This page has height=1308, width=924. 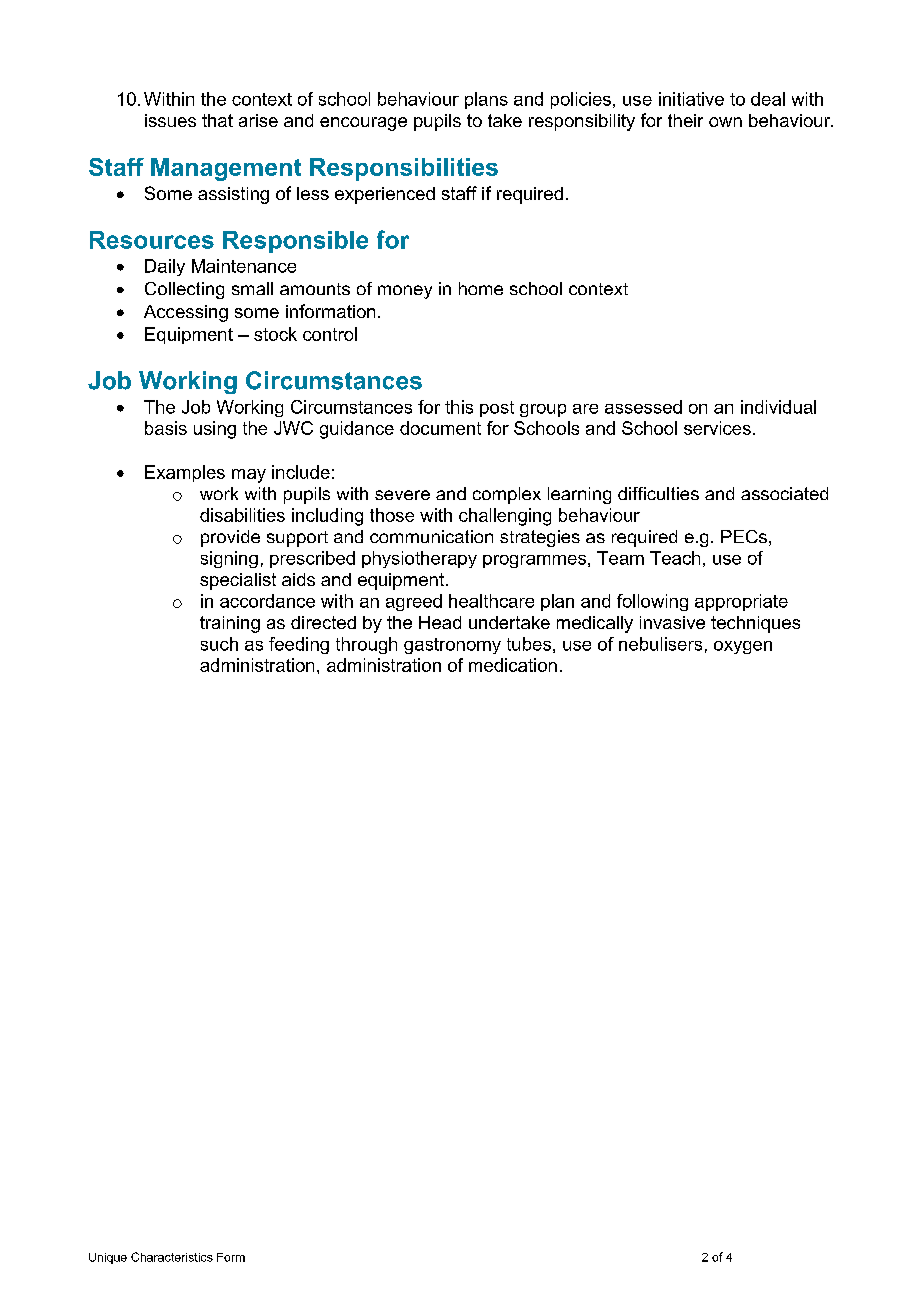 What do you see at coordinates (404, 169) in the page?
I see `Responsibilities` at bounding box center [404, 169].
